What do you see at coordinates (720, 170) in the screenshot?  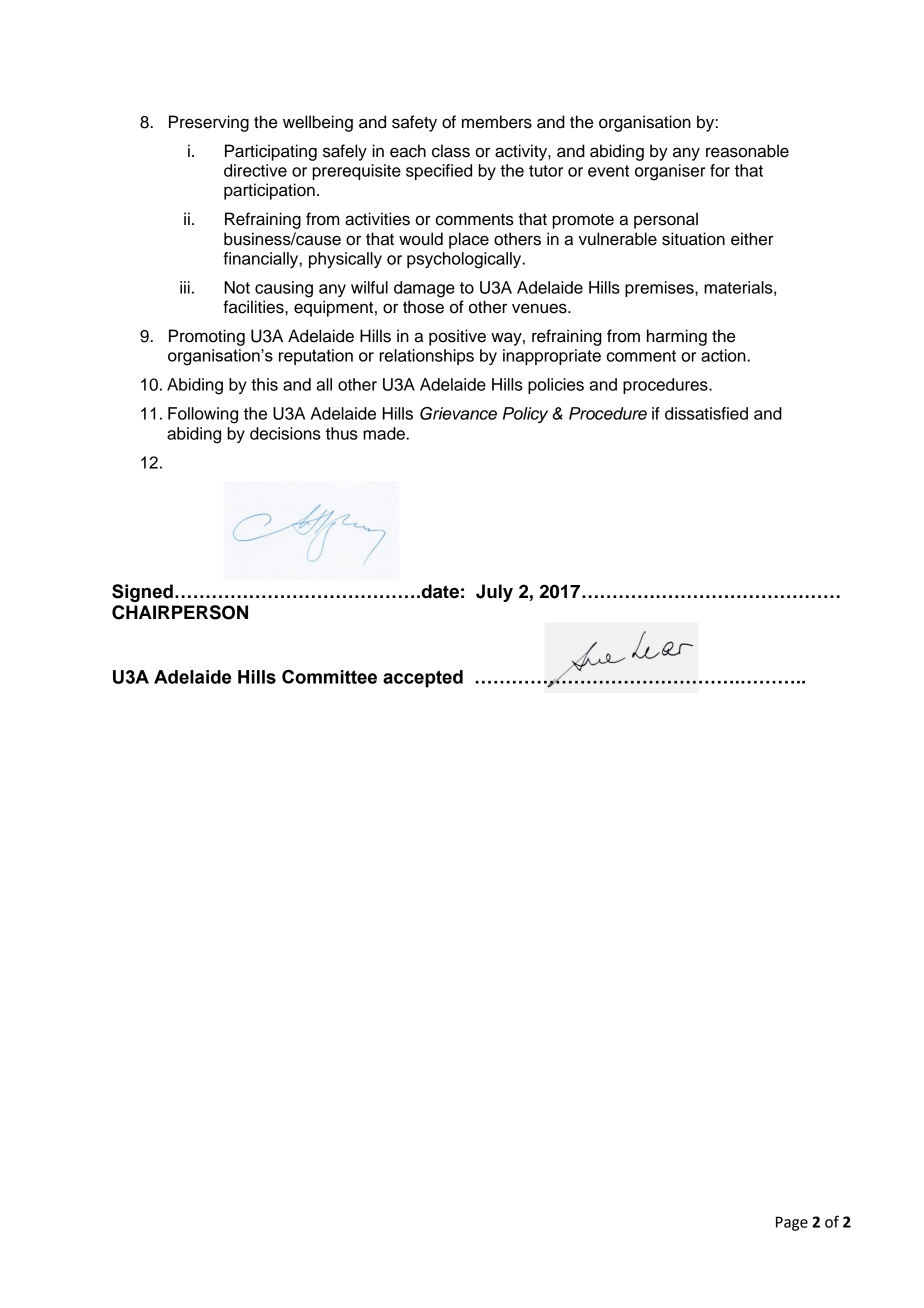 I see `for` at bounding box center [720, 170].
